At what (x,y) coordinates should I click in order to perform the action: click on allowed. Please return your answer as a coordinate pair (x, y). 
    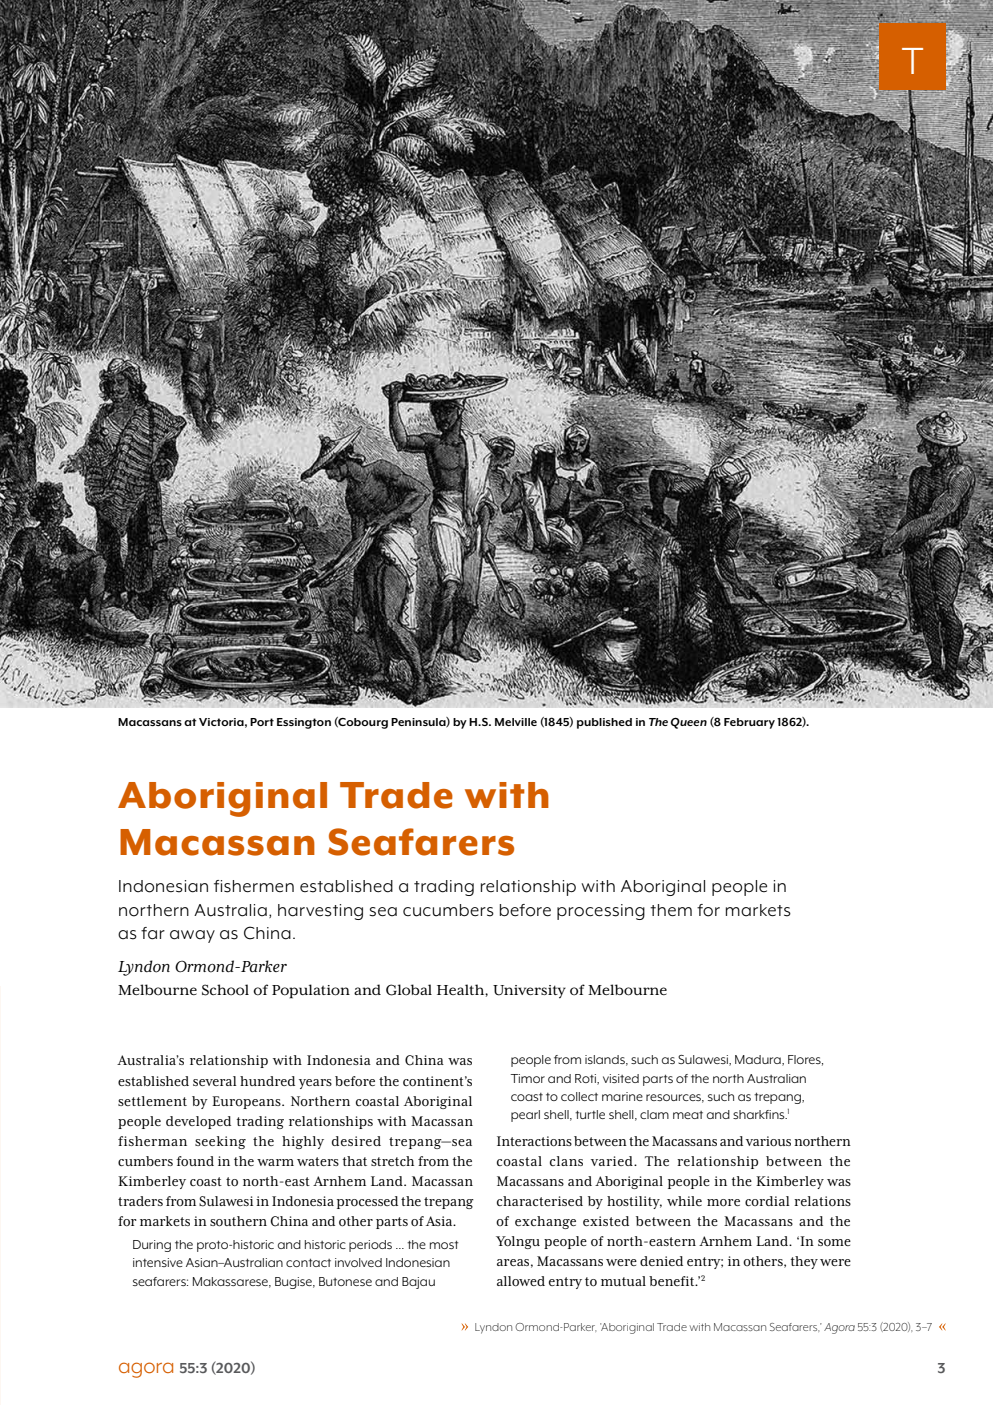
    Looking at the image, I should click on (521, 1281).
